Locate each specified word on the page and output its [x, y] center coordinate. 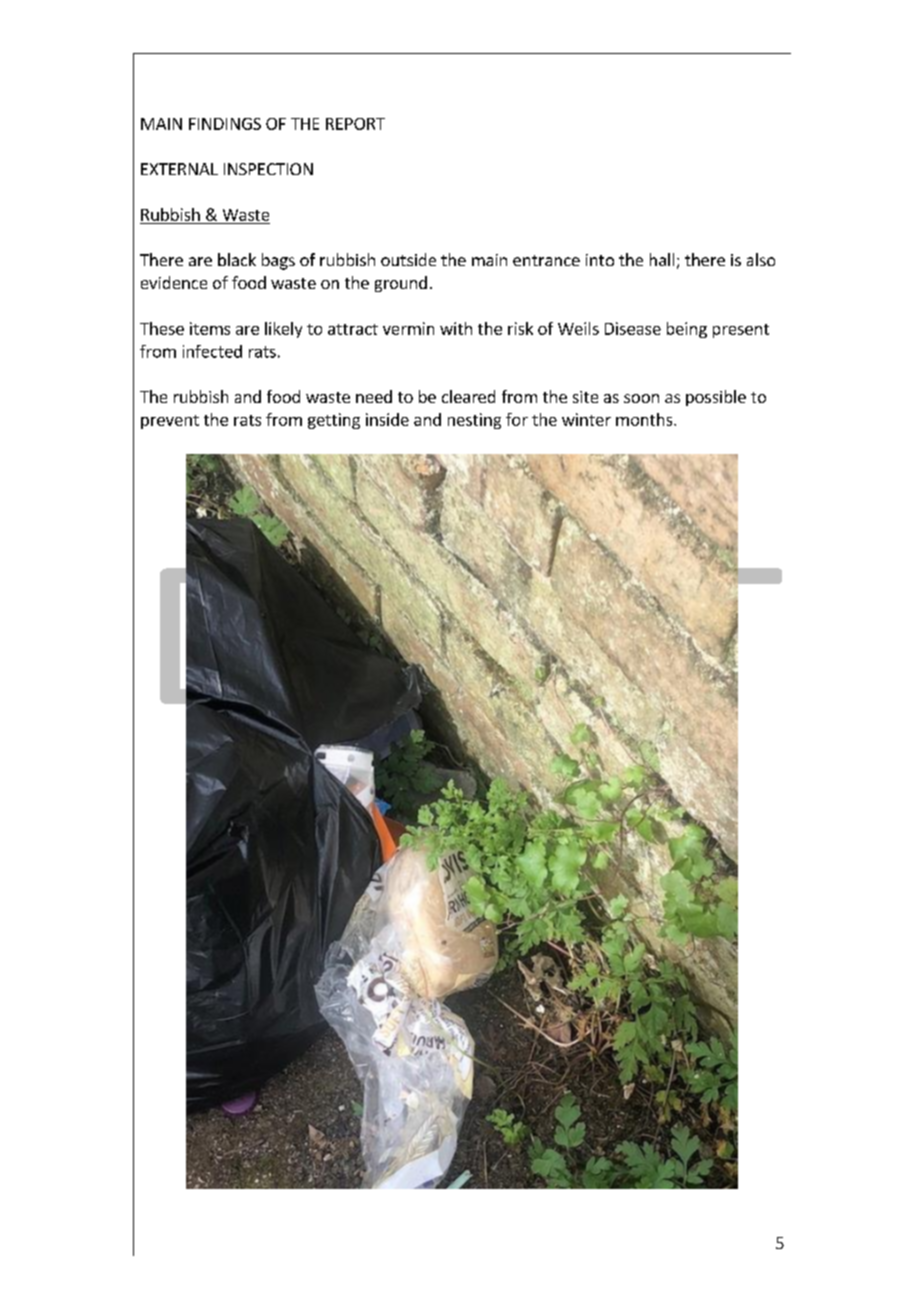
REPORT [355, 124]
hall [662, 259]
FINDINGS [225, 124]
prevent [170, 422]
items [210, 328]
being [687, 330]
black [237, 259]
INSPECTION [268, 169]
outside [408, 259]
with [456, 328]
